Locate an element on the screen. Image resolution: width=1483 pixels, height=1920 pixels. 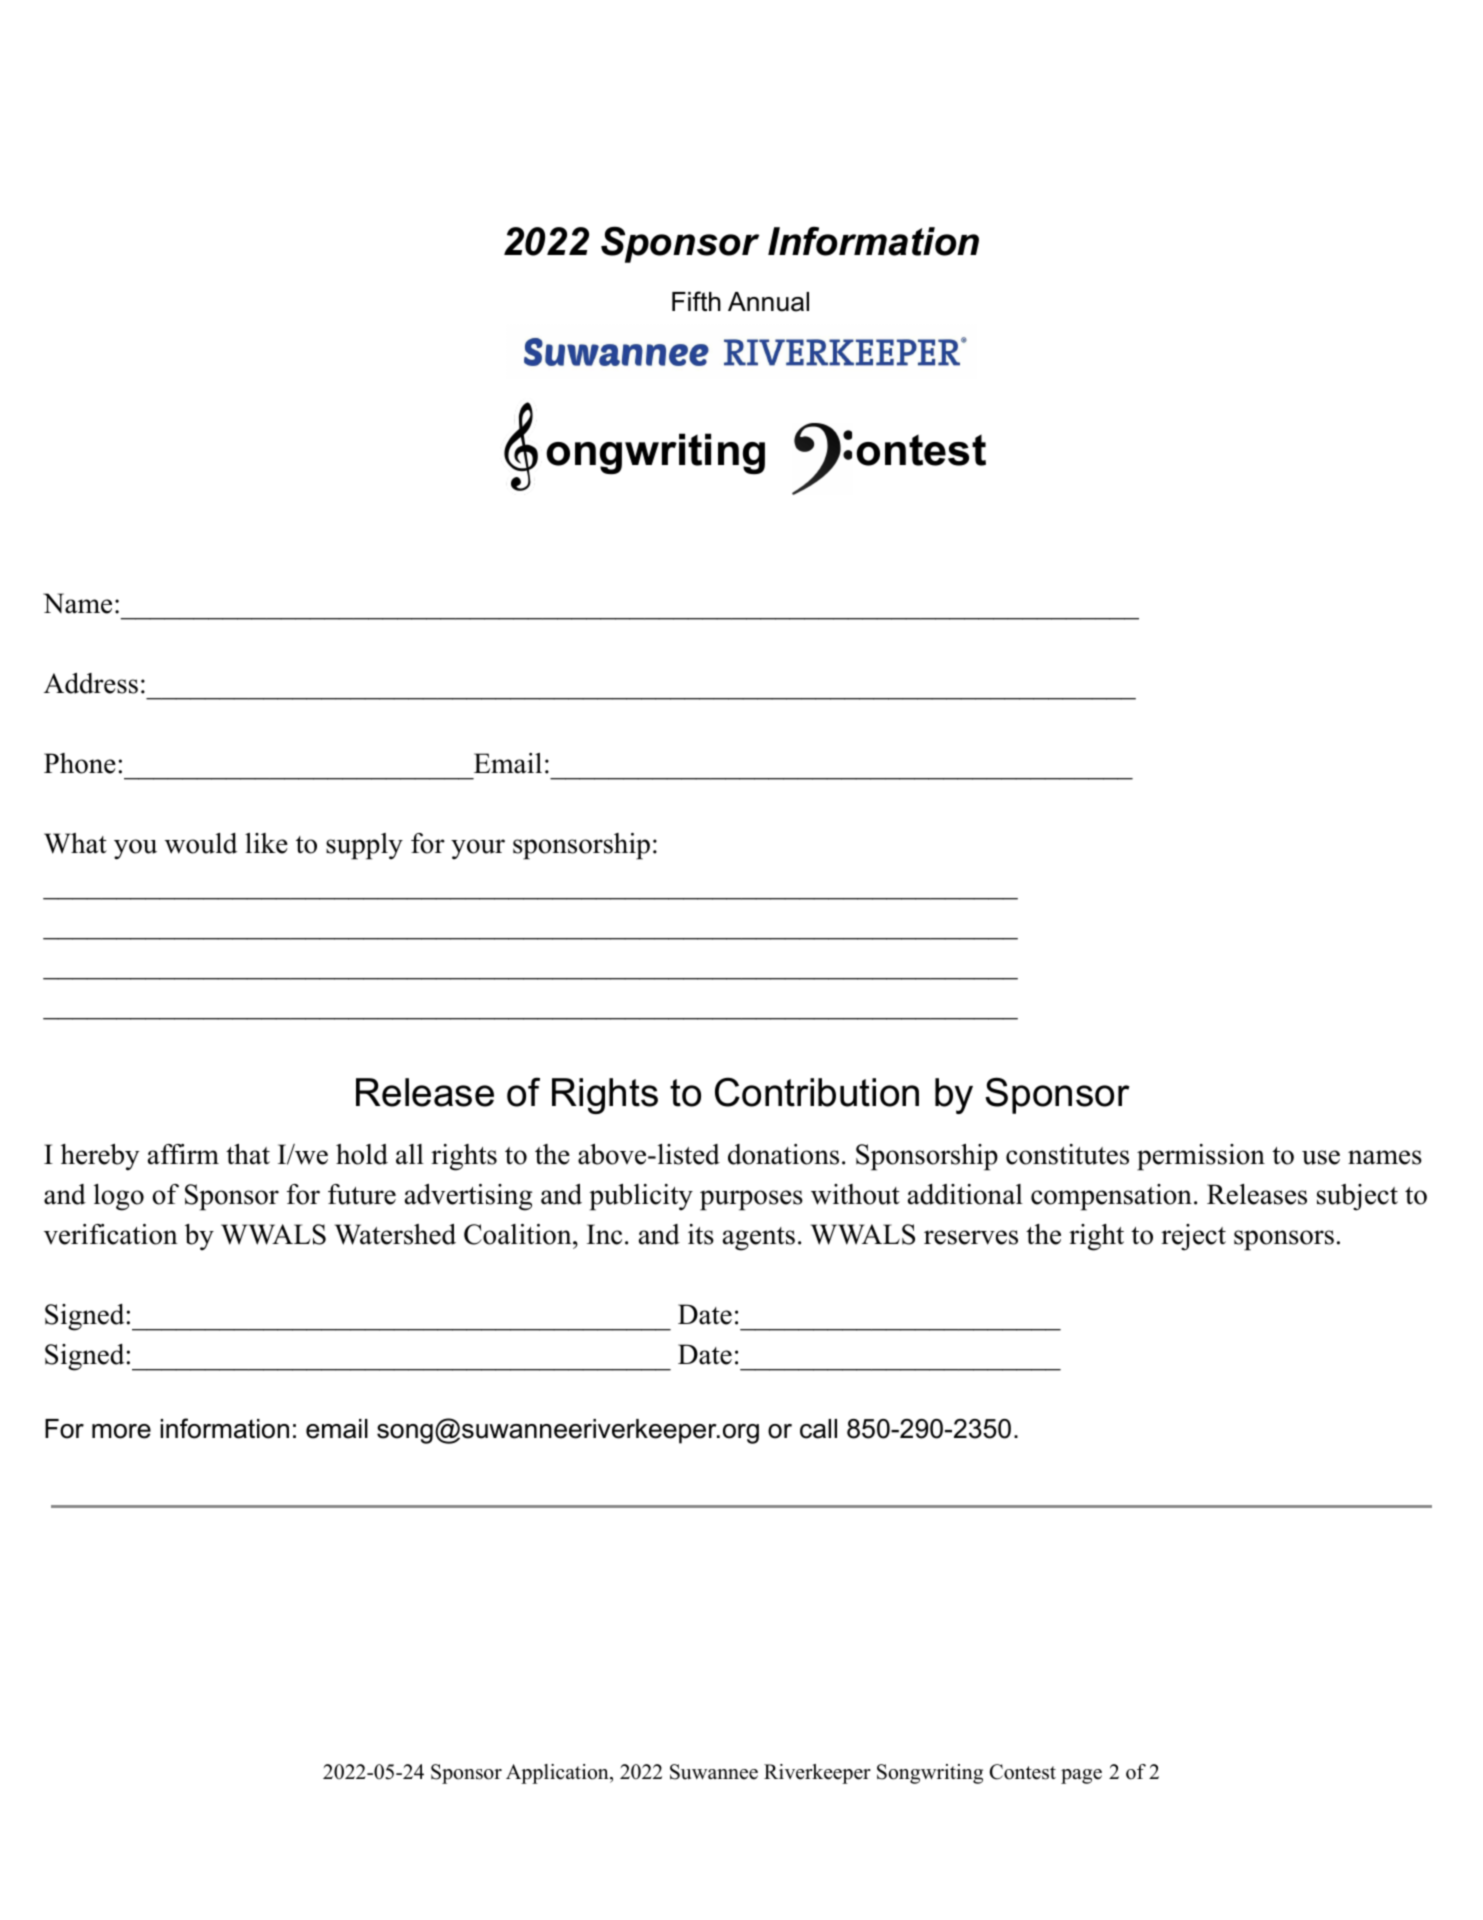
Contribution is located at coordinates (817, 1092).
